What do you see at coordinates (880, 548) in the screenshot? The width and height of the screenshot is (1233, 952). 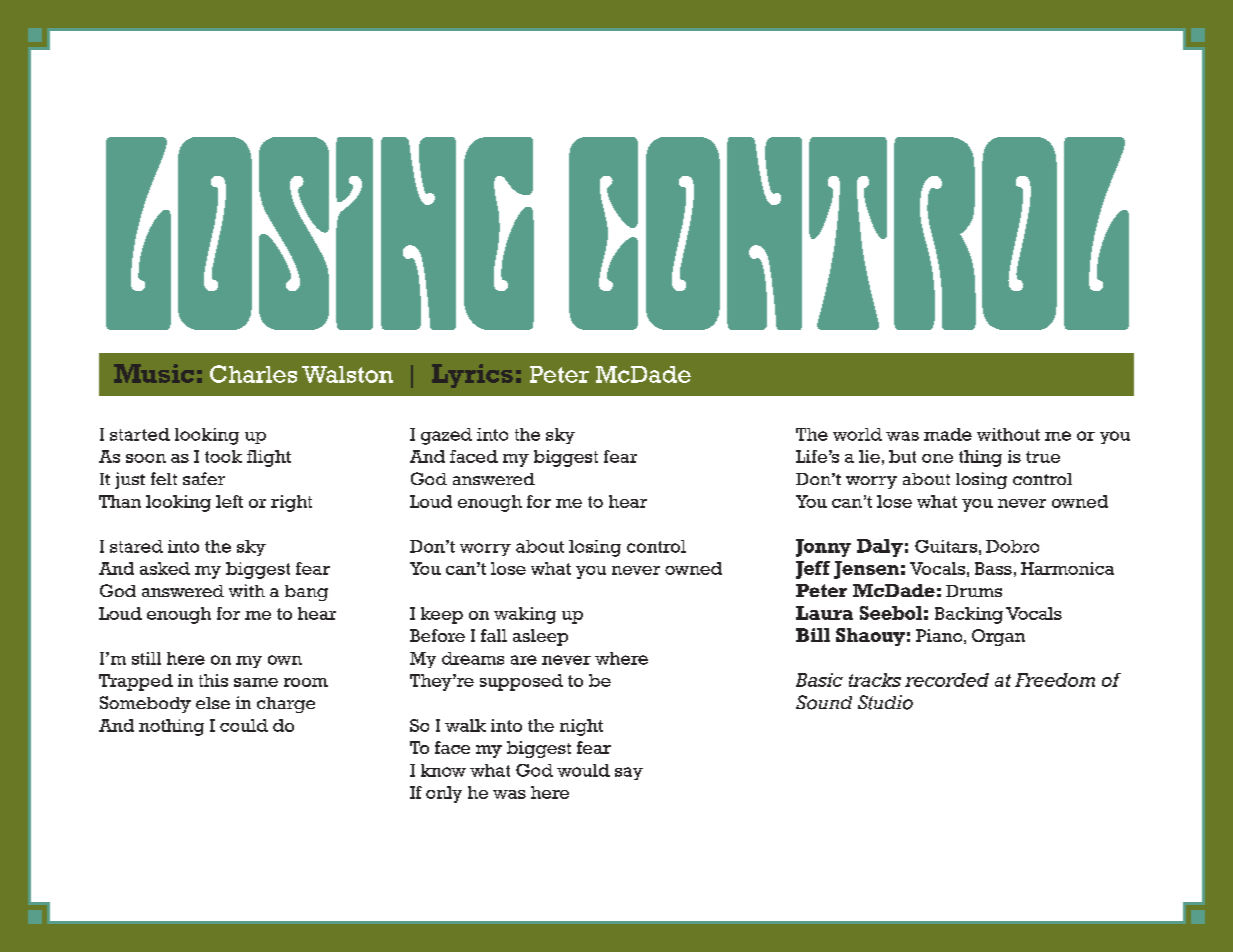 I see `Daly` at bounding box center [880, 548].
